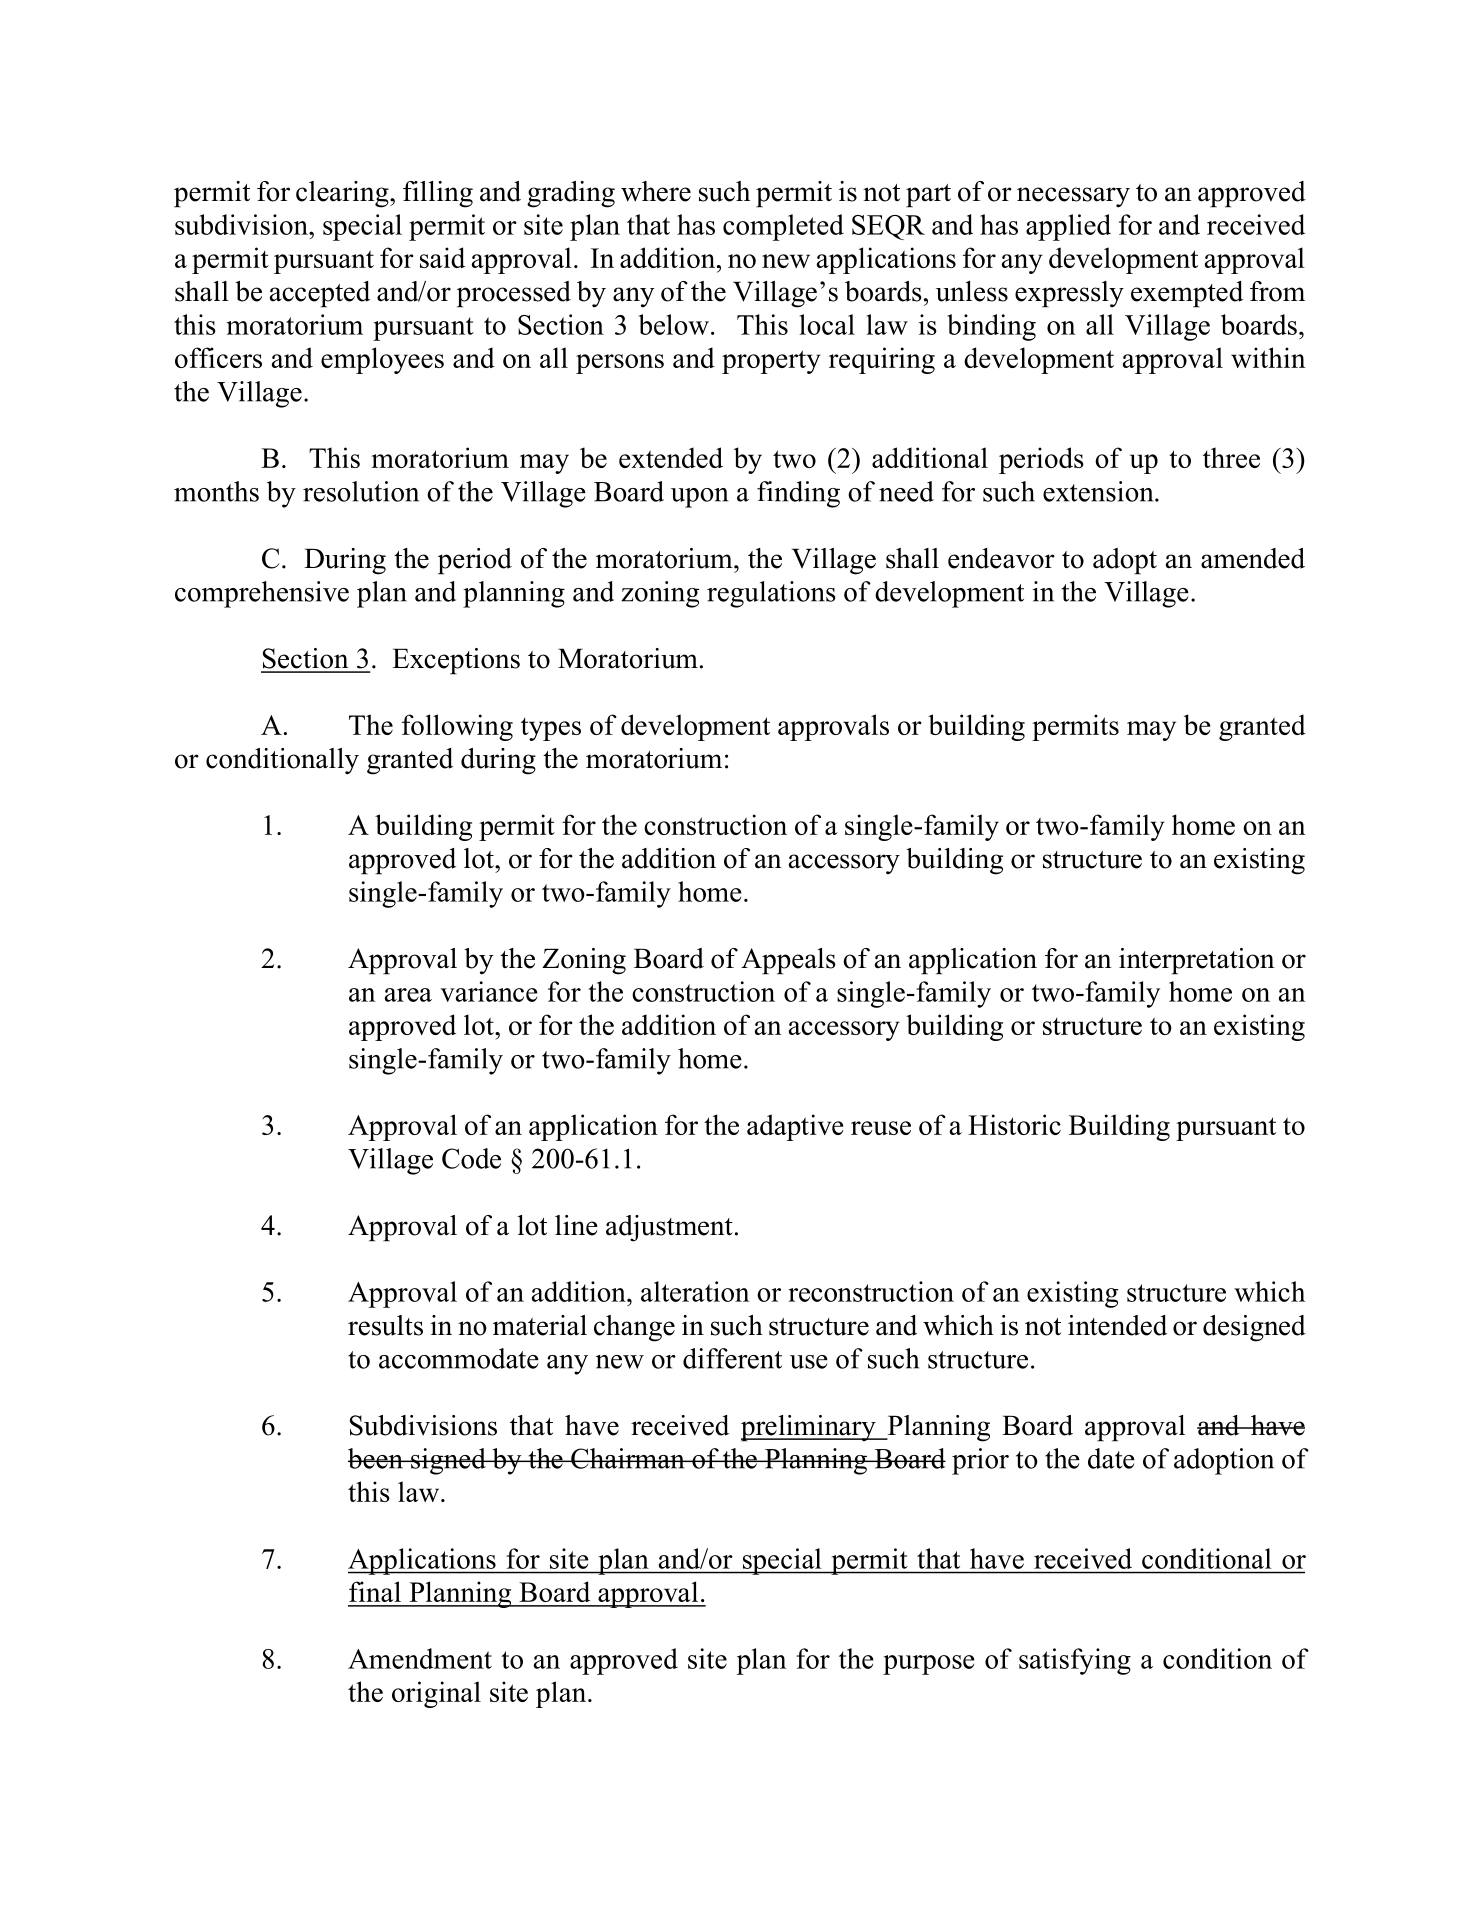  Describe the element at coordinates (343, 194) in the screenshot. I see `clearing` at that location.
